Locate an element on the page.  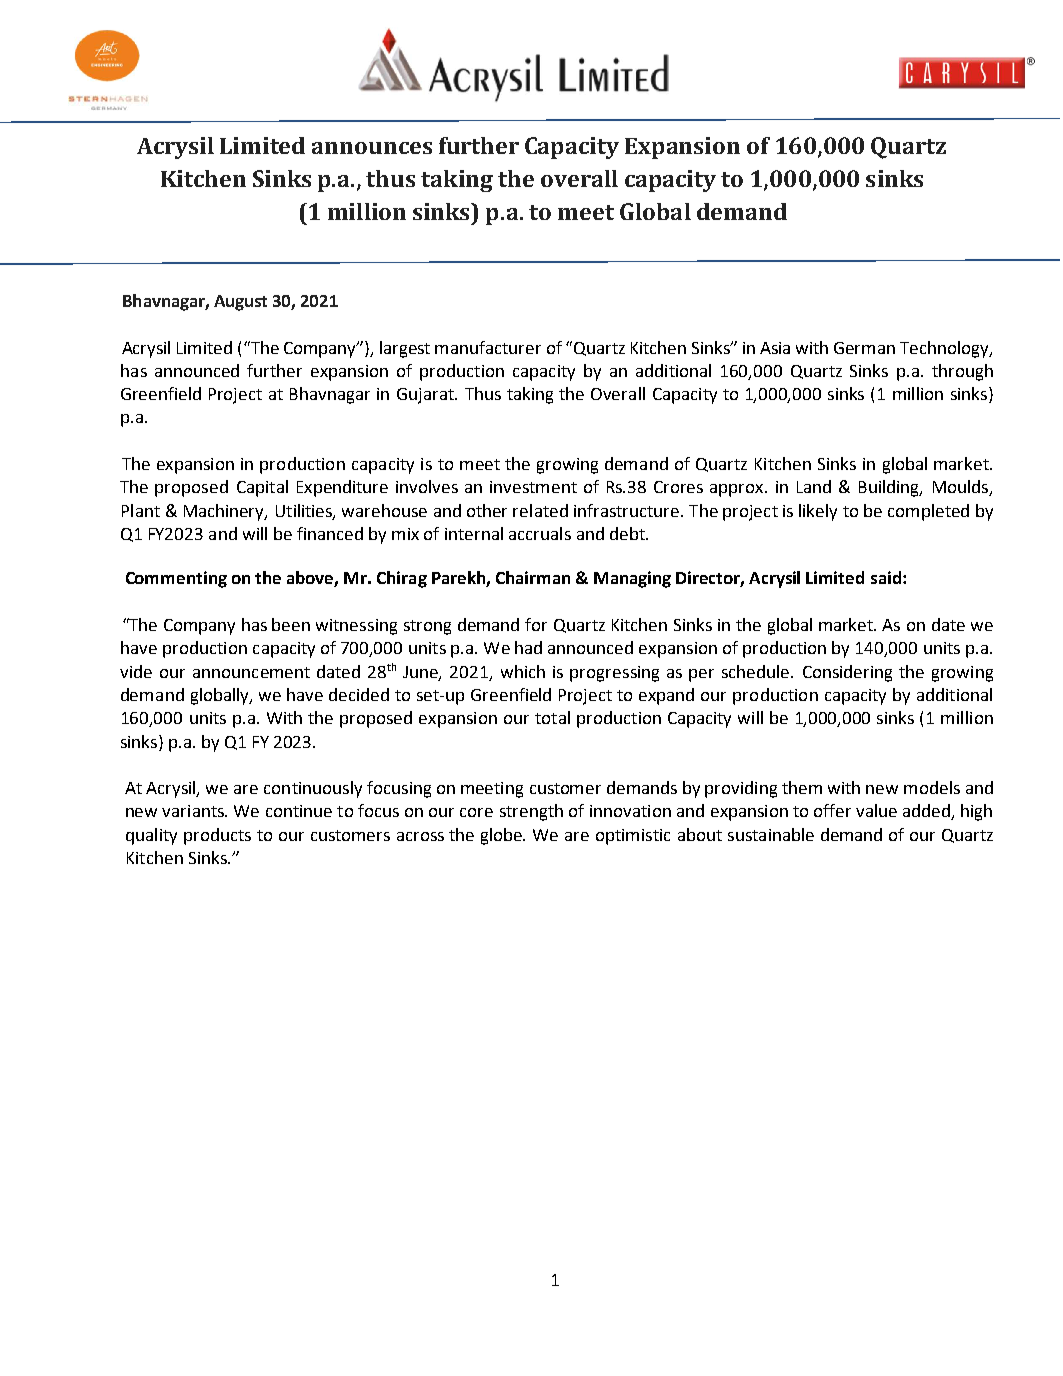
Building is located at coordinates (890, 488).
